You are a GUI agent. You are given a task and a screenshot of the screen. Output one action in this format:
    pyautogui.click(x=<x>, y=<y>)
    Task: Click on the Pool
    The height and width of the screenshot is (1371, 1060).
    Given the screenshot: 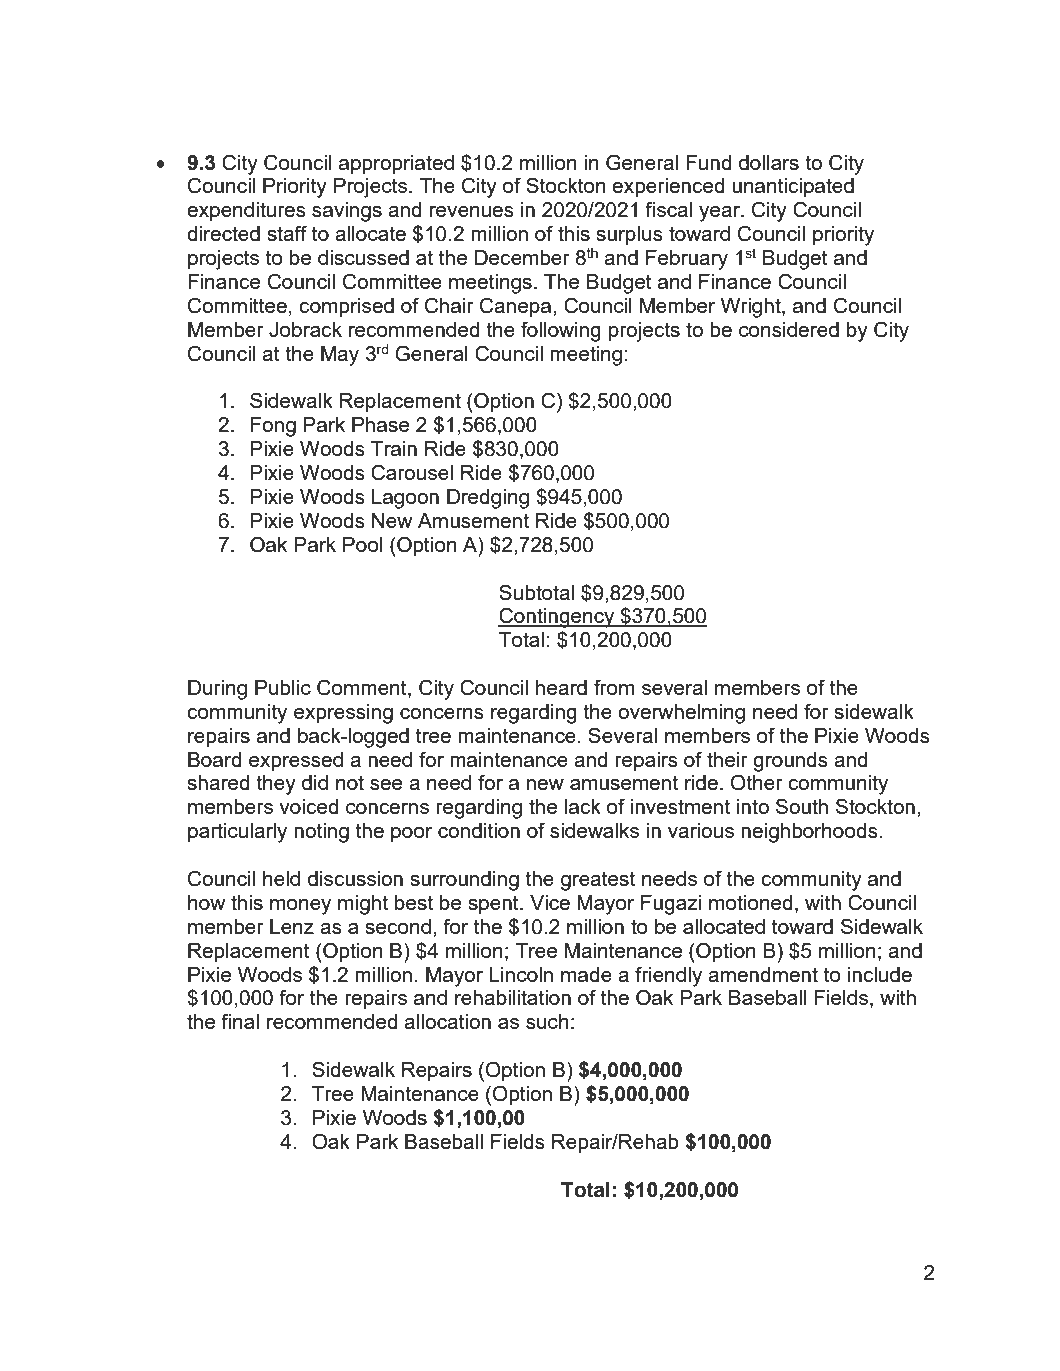 What is the action you would take?
    pyautogui.click(x=363, y=544)
